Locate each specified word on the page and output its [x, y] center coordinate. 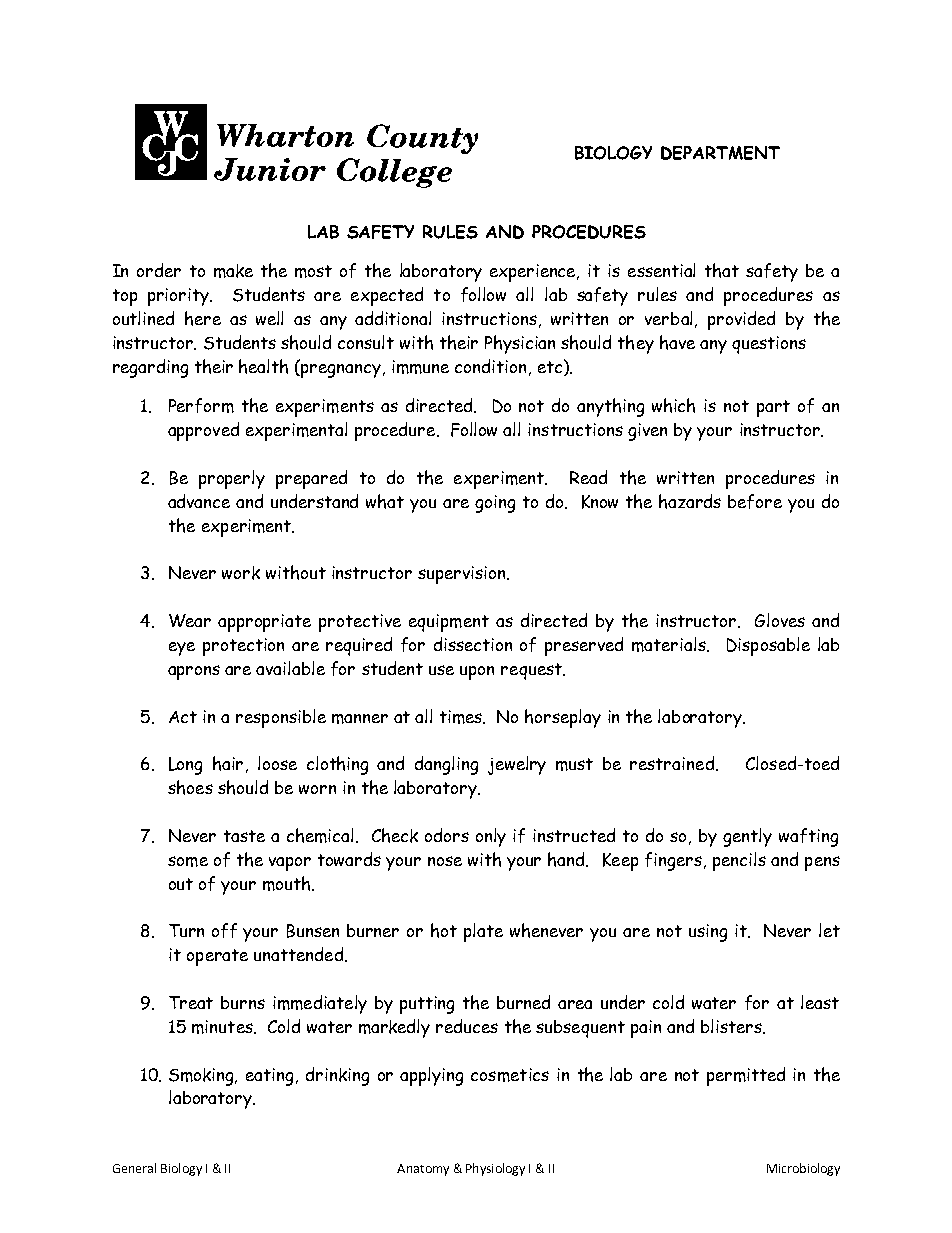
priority [179, 297]
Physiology [495, 1169]
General [134, 1168]
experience [534, 273]
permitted [746, 1076]
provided [741, 320]
